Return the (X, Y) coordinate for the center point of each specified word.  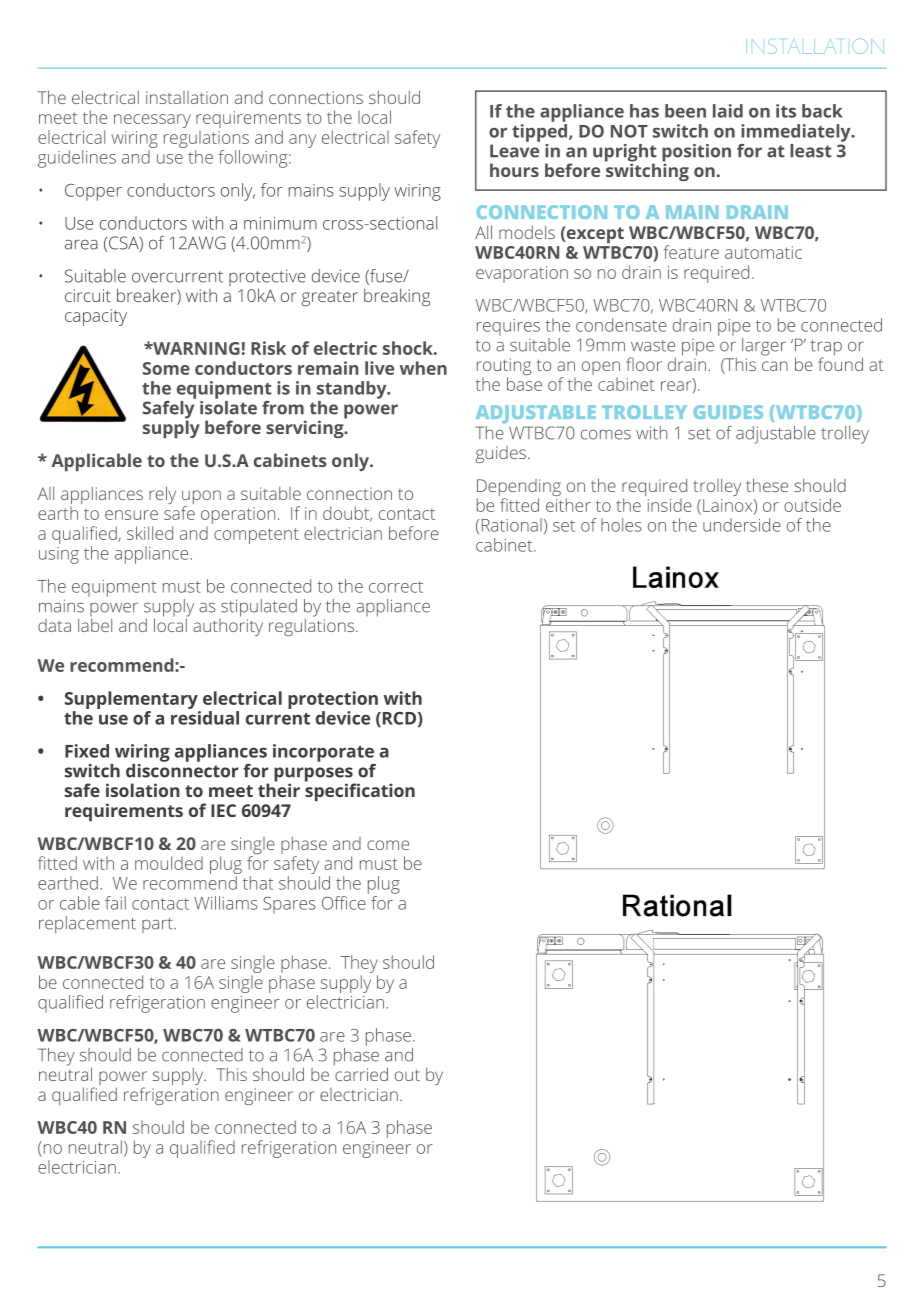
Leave (514, 151)
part (158, 925)
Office (344, 903)
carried (361, 1073)
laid (728, 111)
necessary (152, 121)
